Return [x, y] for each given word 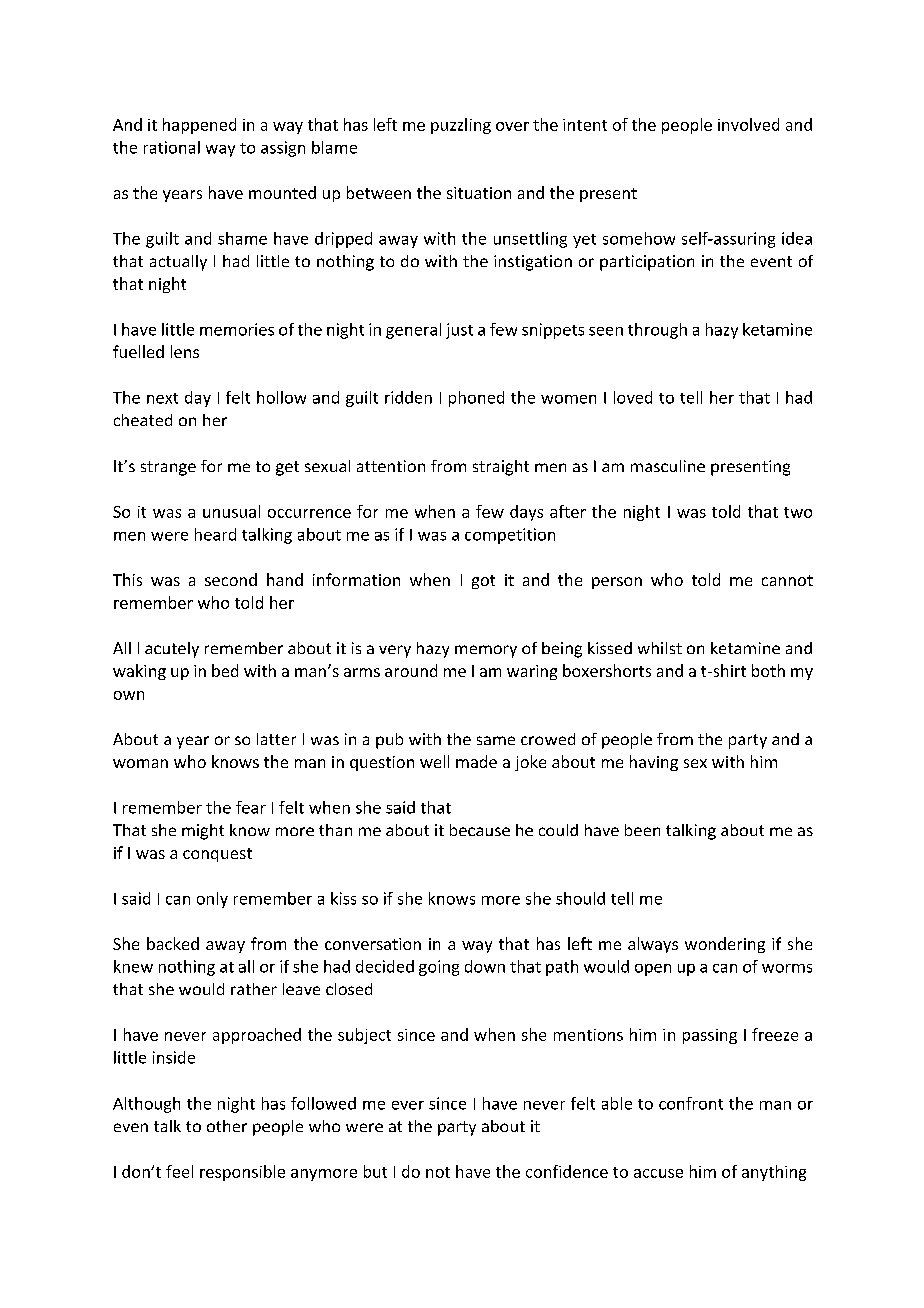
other [227, 1126]
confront [691, 1103]
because [480, 830]
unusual [231, 511]
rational [172, 147]
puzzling [461, 126]
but [375, 1171]
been [642, 830]
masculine [668, 466]
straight [501, 468]
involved [748, 124]
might [203, 832]
